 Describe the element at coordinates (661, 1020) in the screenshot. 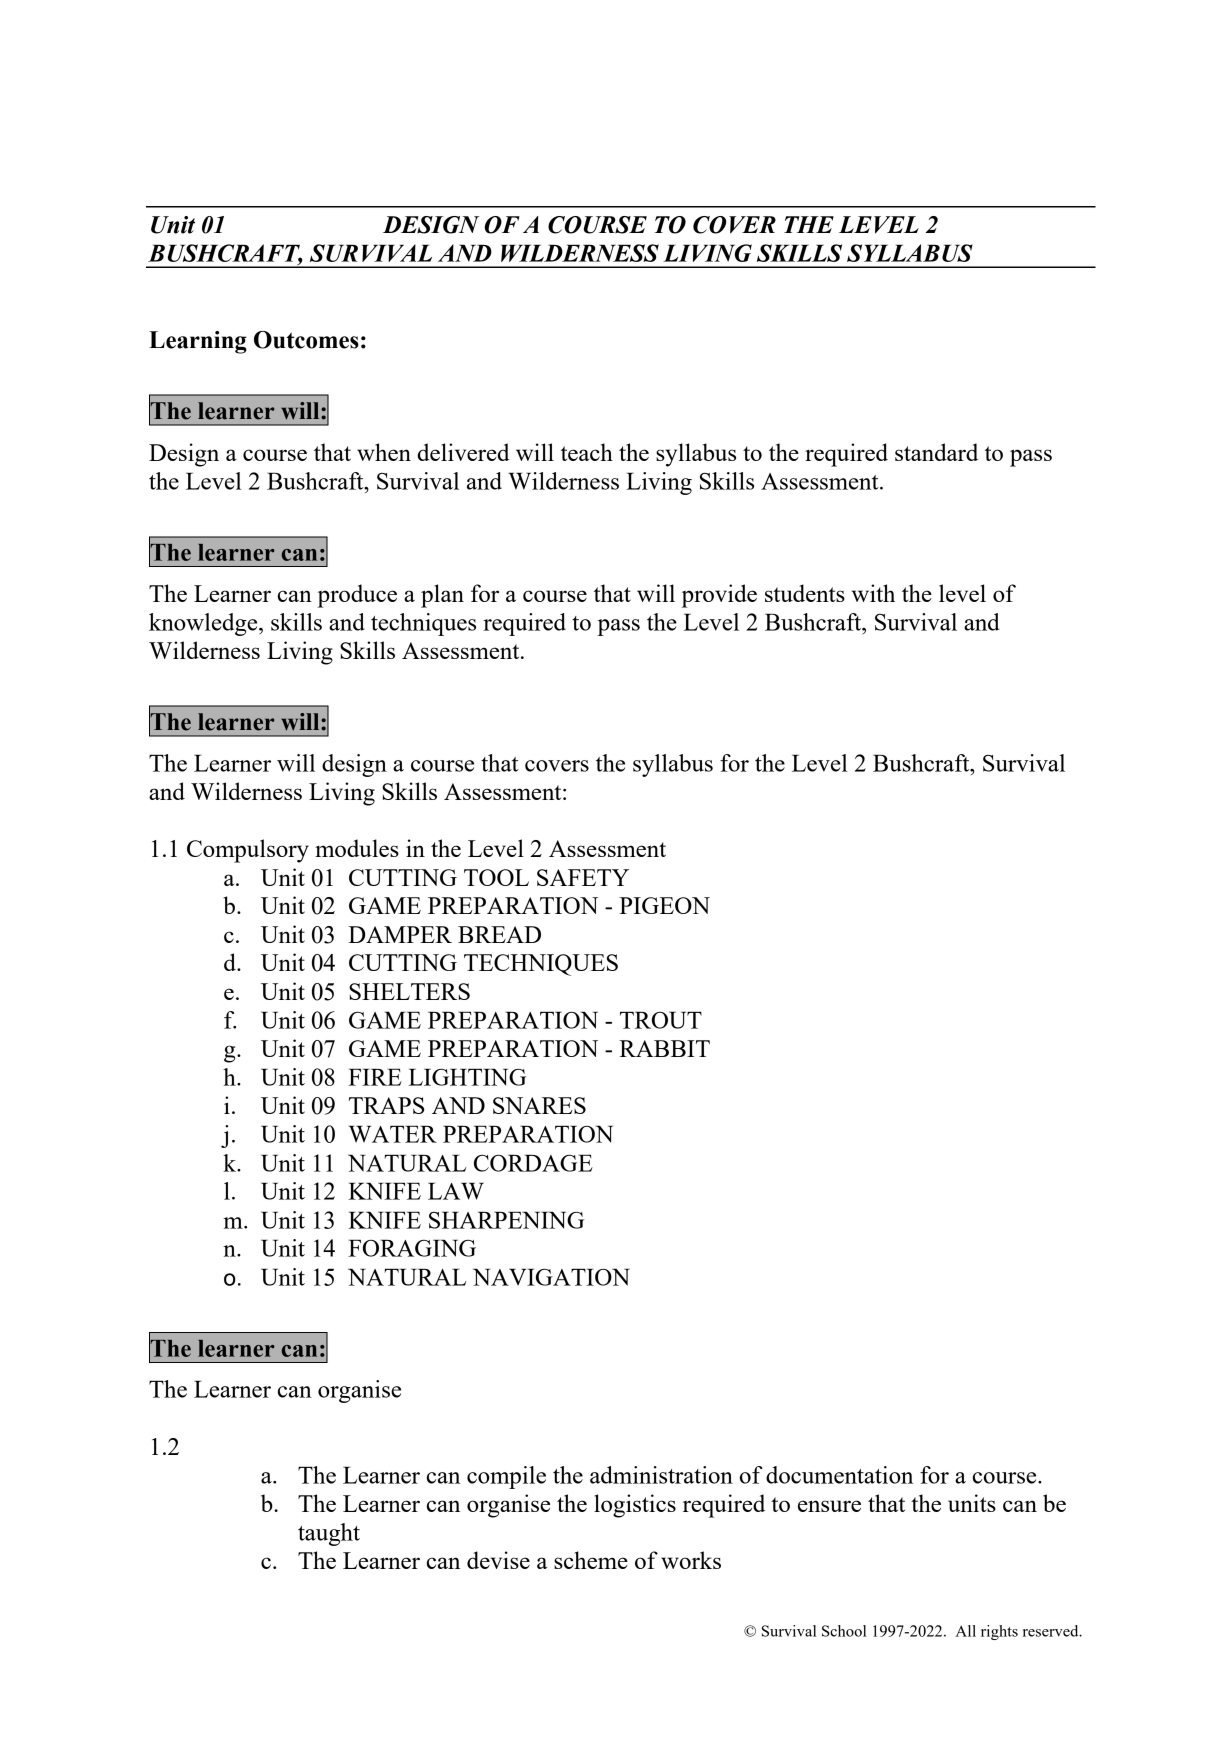

I see `TROUT` at that location.
